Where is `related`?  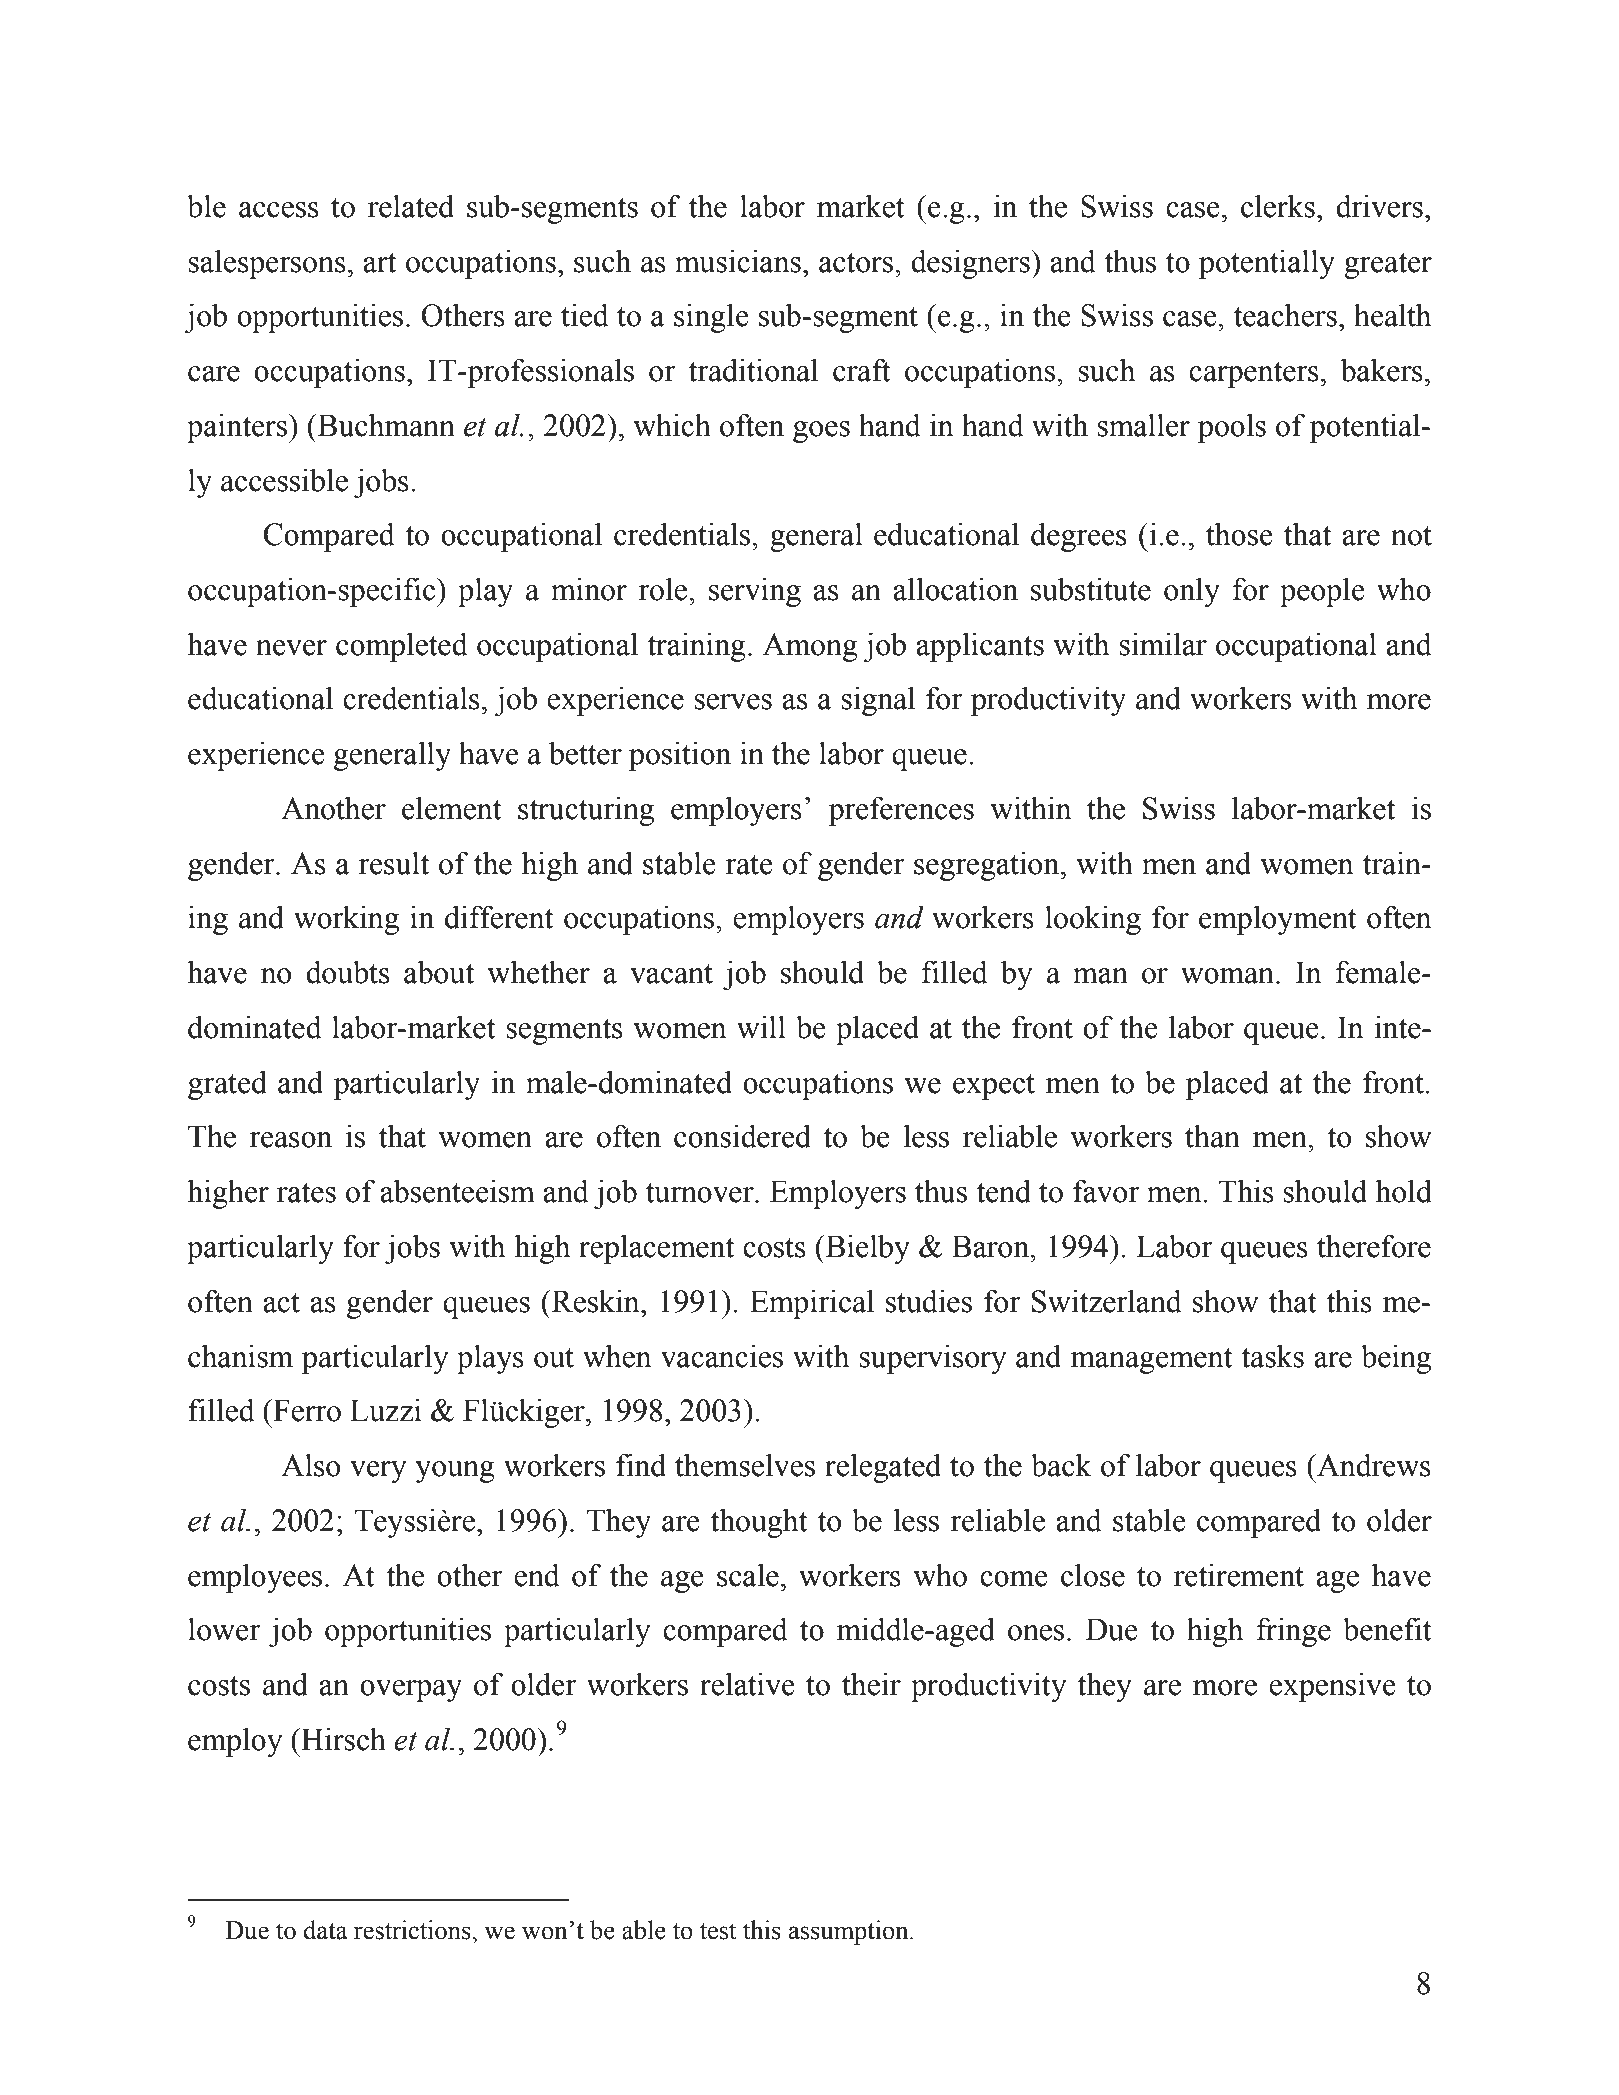
related is located at coordinates (411, 206).
